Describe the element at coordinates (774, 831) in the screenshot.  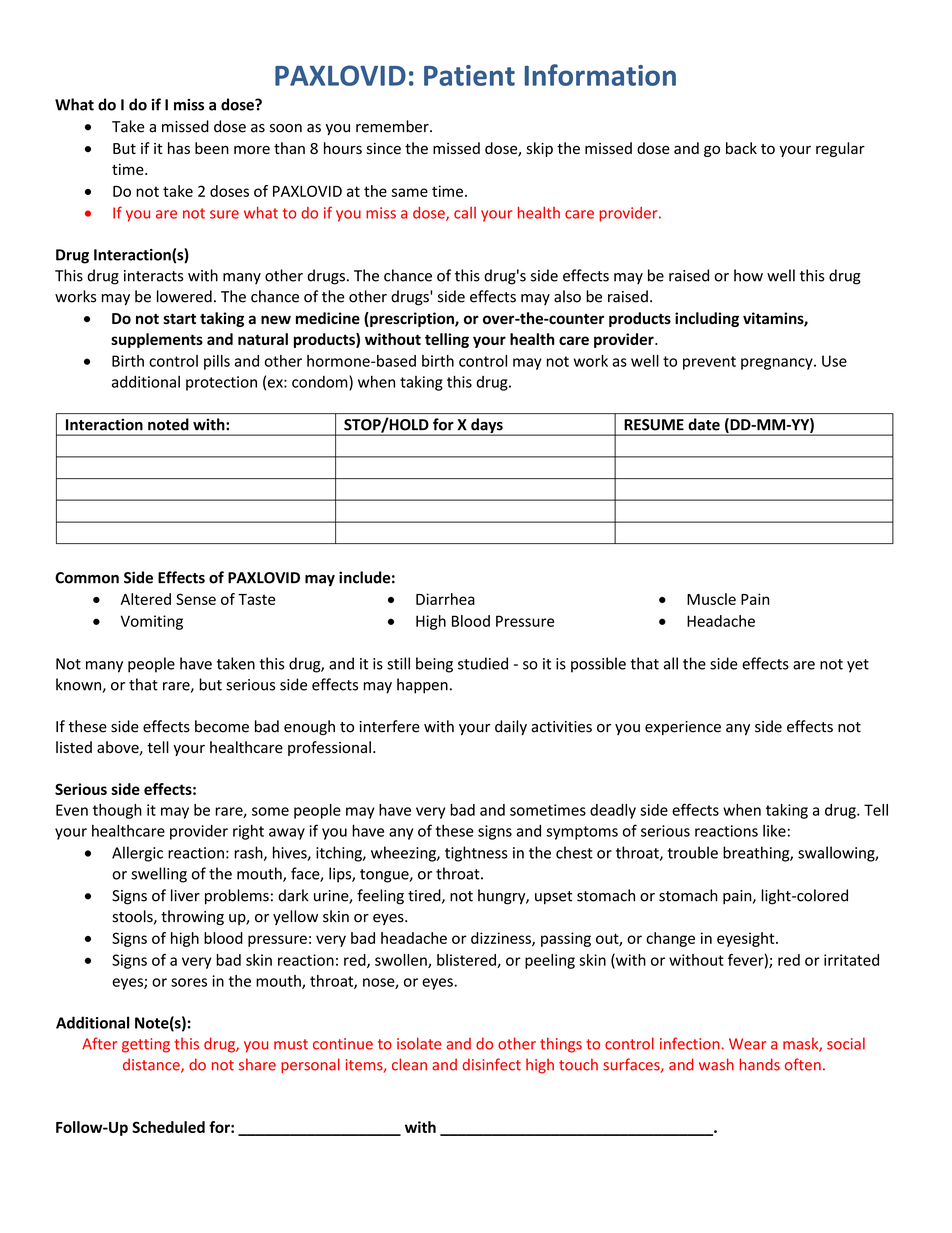
I see `like` at that location.
